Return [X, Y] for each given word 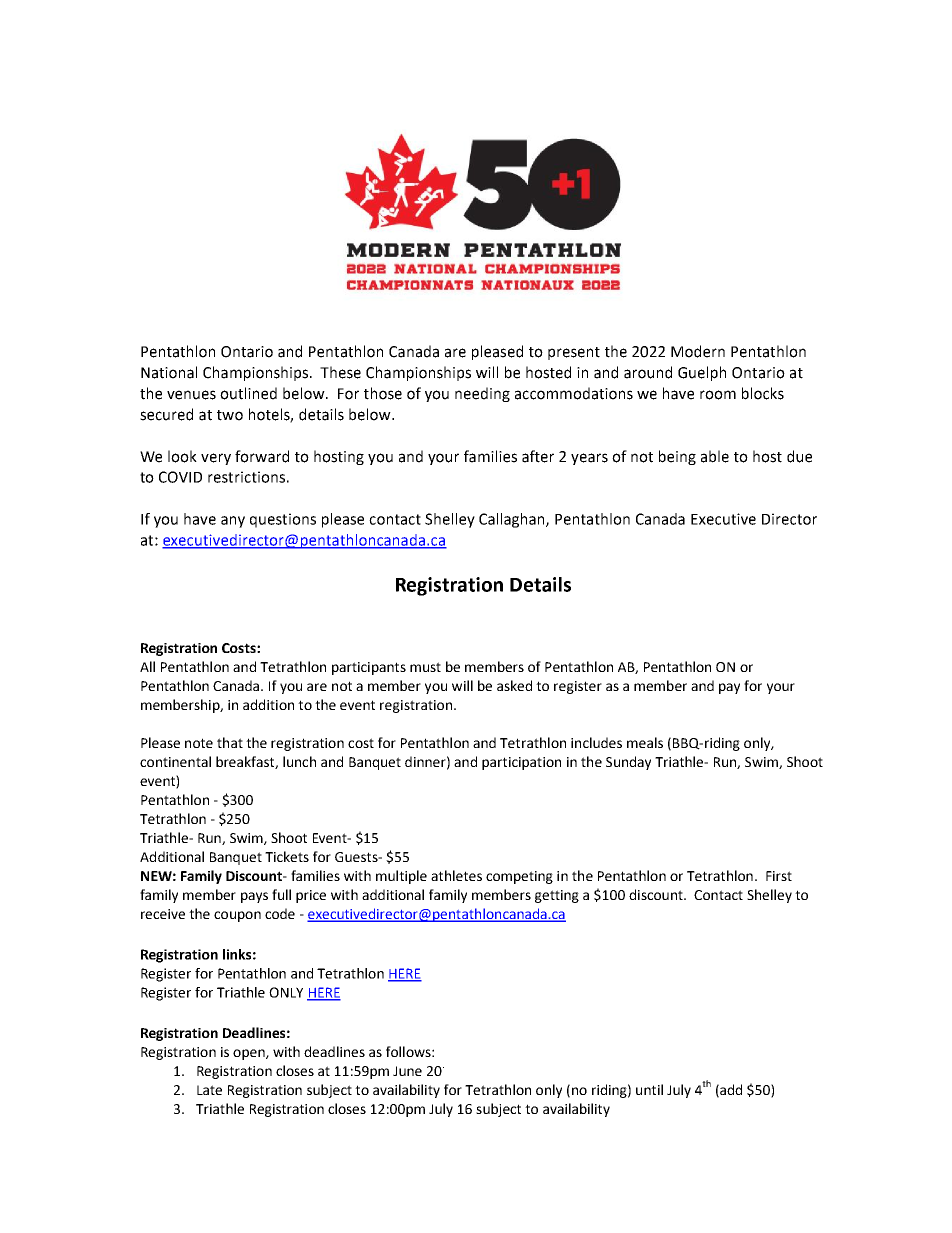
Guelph [702, 373]
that [230, 742]
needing [482, 394]
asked [514, 685]
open [250, 1054]
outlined [248, 393]
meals [645, 742]
